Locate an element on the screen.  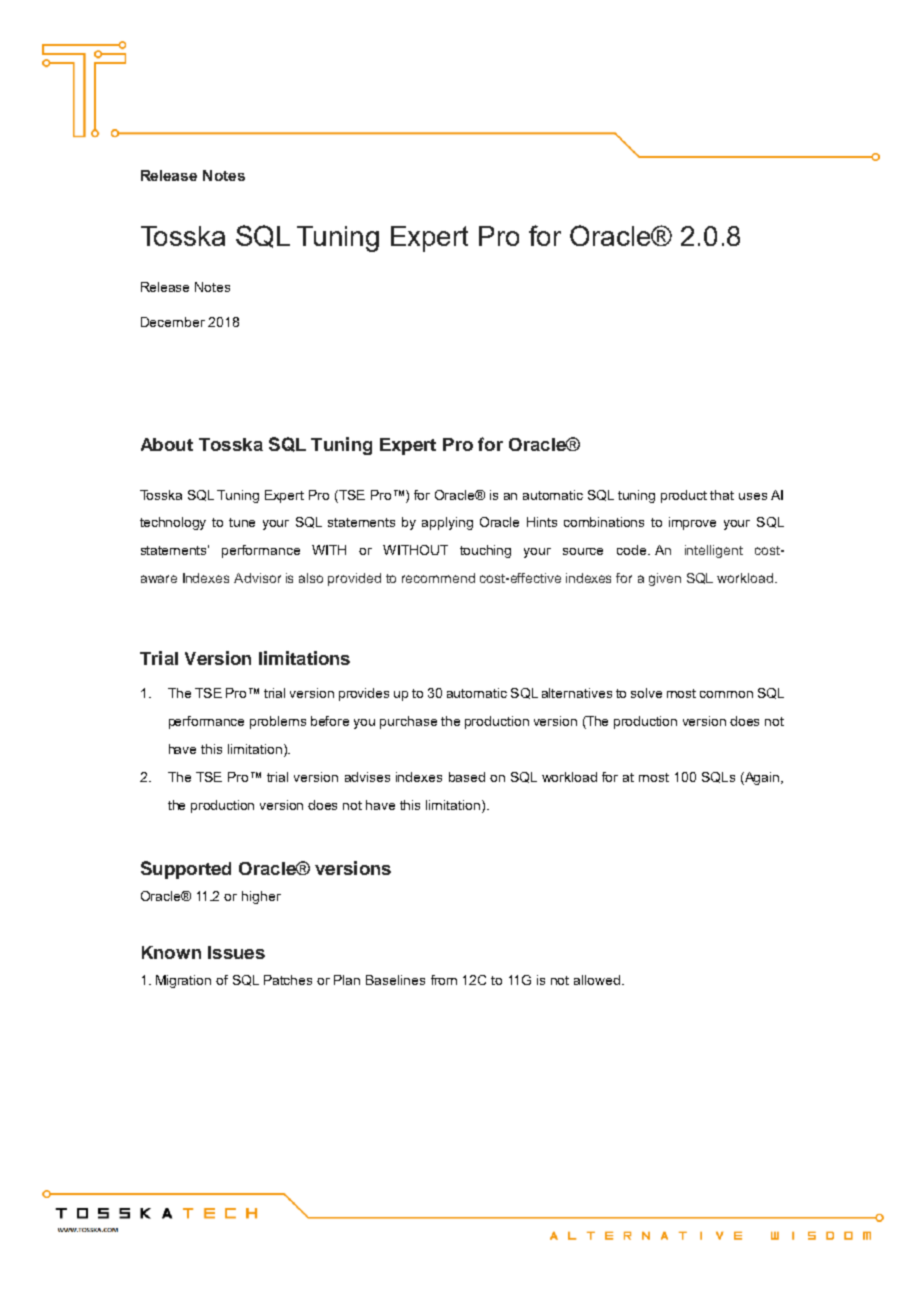
that is located at coordinates (722, 495).
